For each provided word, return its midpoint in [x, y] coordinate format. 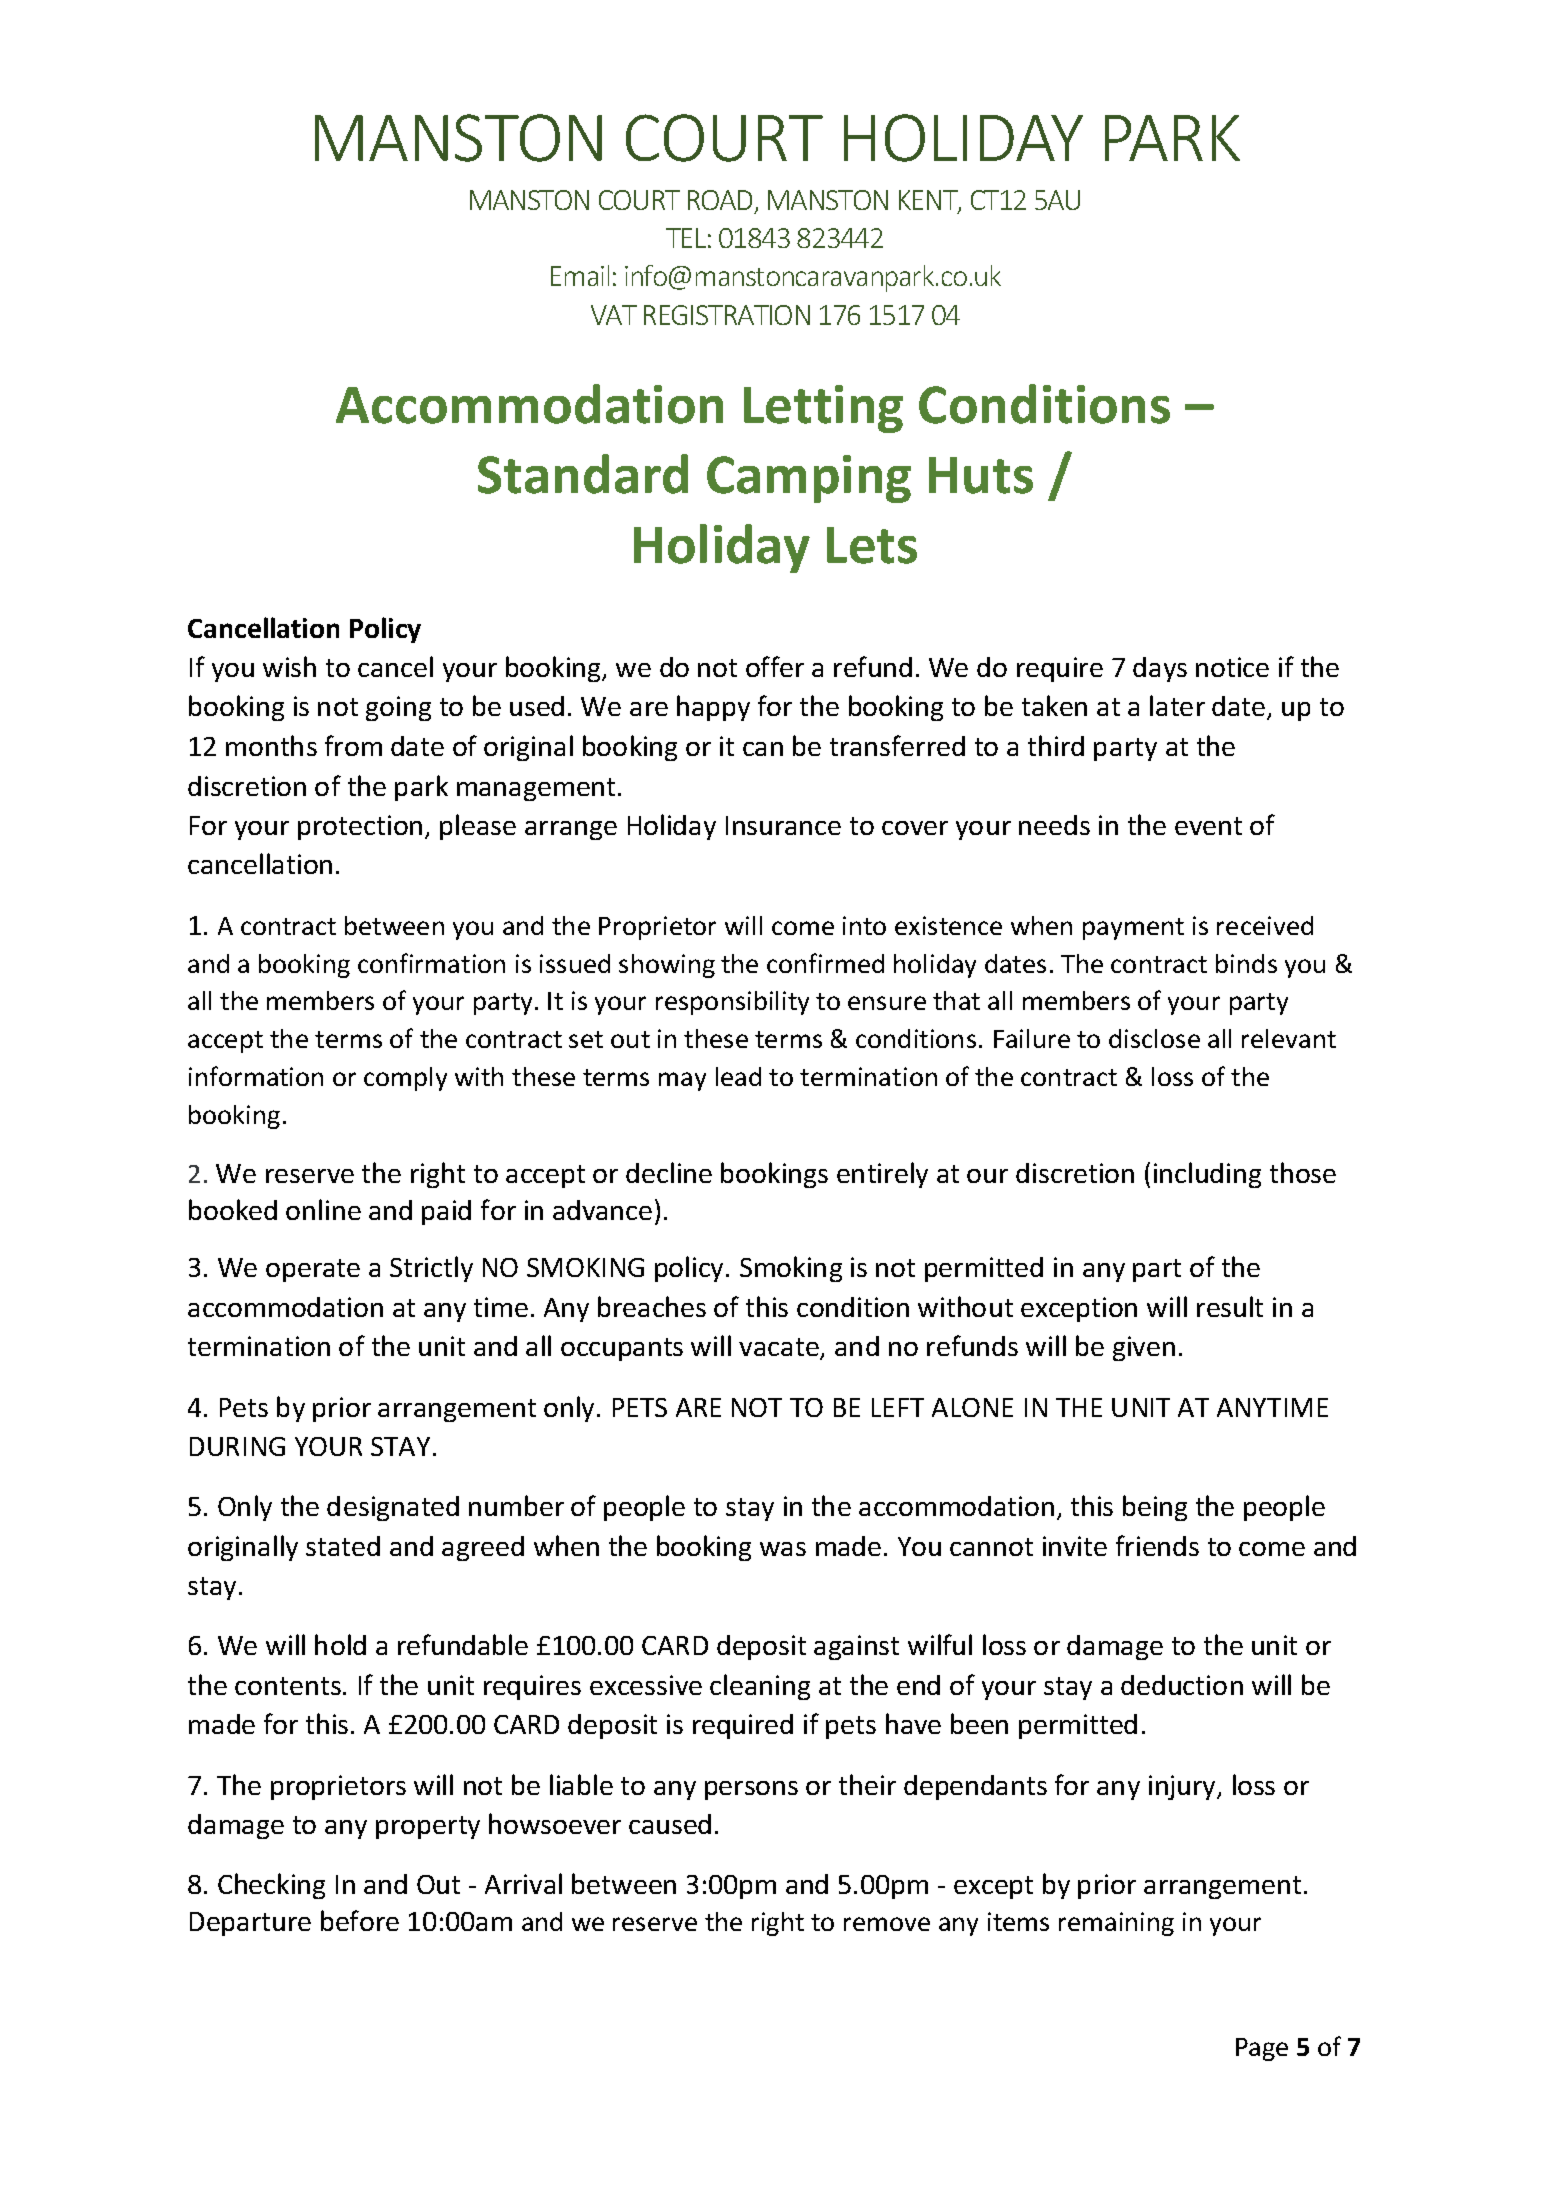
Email [580, 275]
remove [887, 1924]
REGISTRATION [727, 315]
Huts [981, 475]
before [360, 1920]
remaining [1116, 1924]
